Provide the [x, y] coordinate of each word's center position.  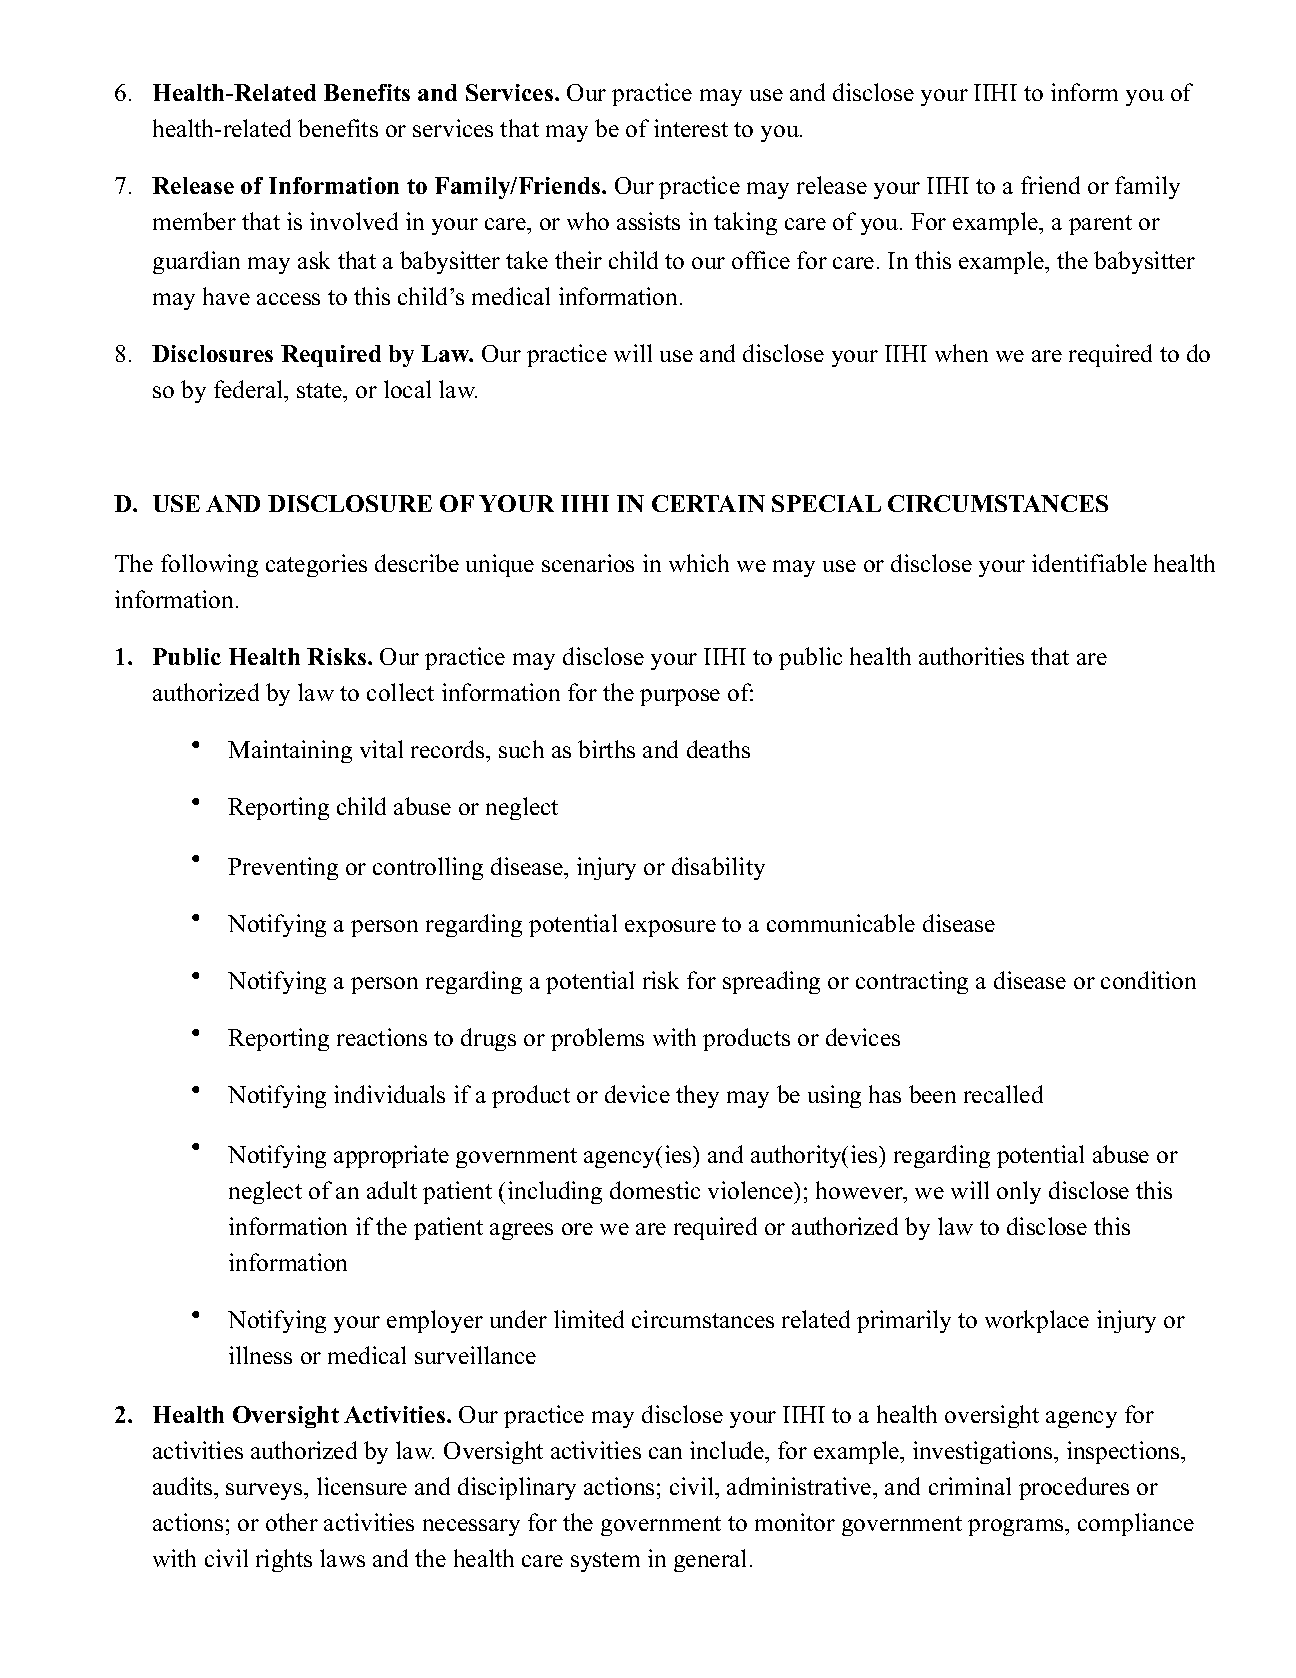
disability [718, 868]
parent [1100, 225]
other [292, 1522]
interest [691, 128]
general [710, 1560]
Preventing [283, 868]
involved [354, 221]
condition [1148, 980]
